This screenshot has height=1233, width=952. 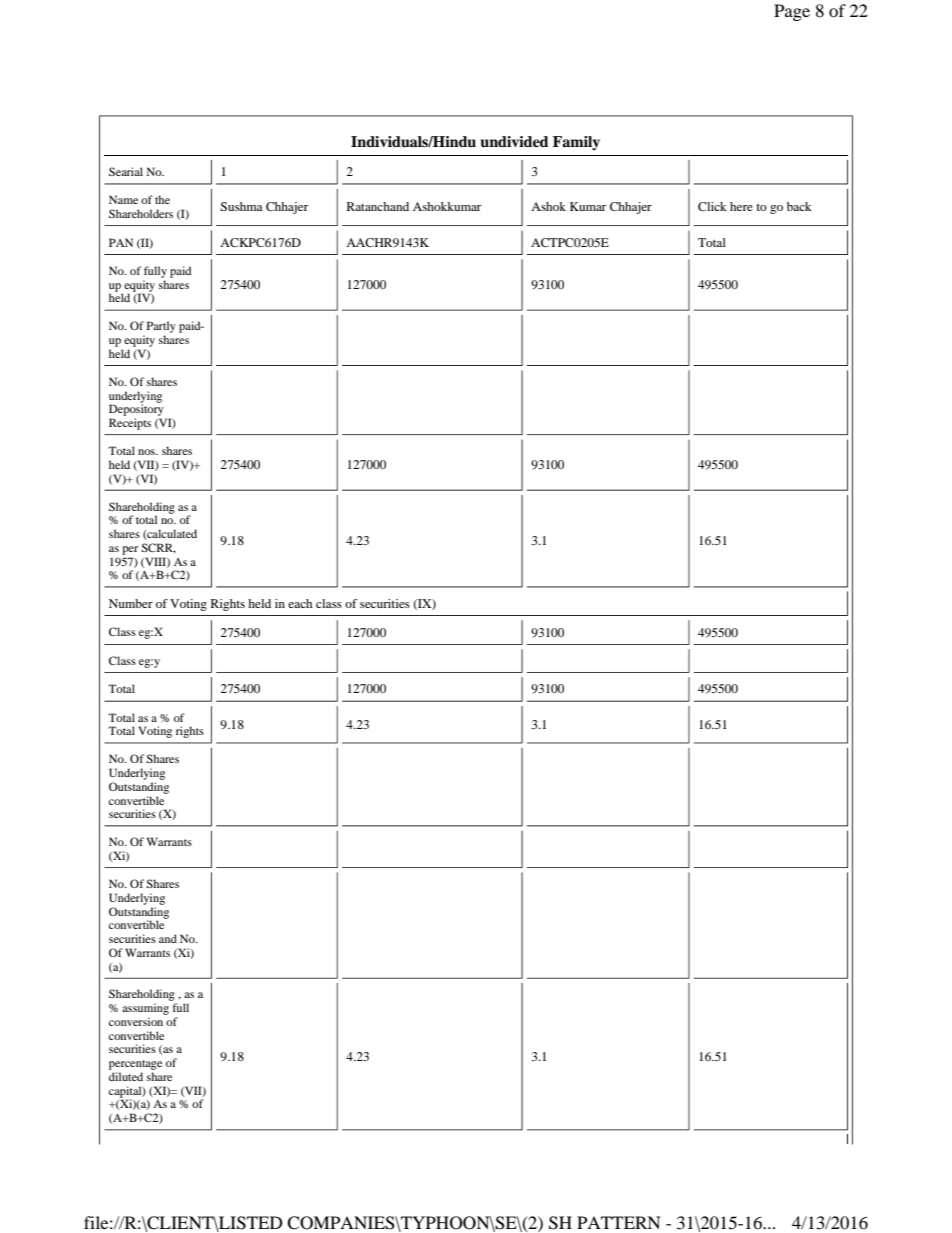 I want to click on assuming, so click(x=145, y=1009).
